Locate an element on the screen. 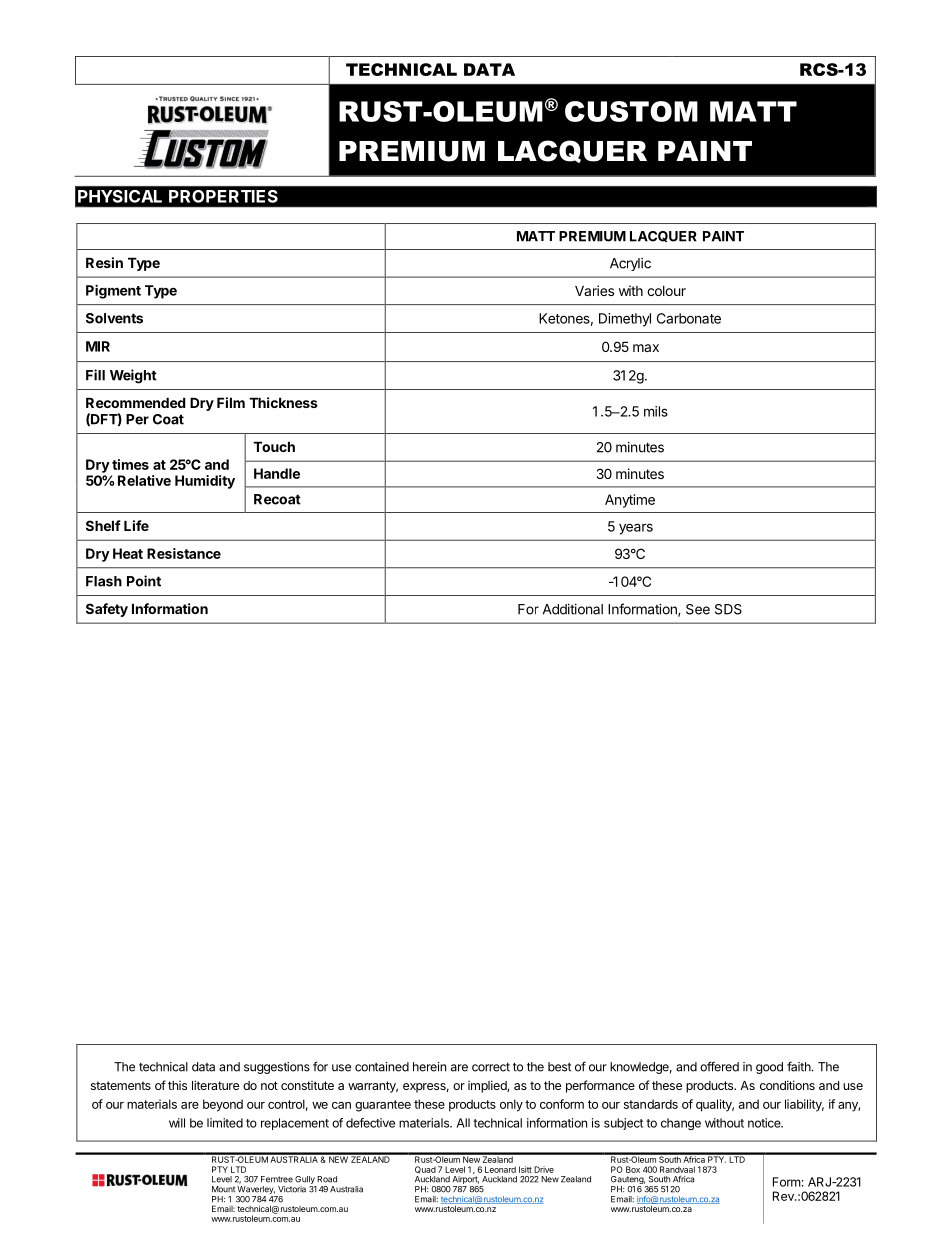  mils is located at coordinates (656, 411).
